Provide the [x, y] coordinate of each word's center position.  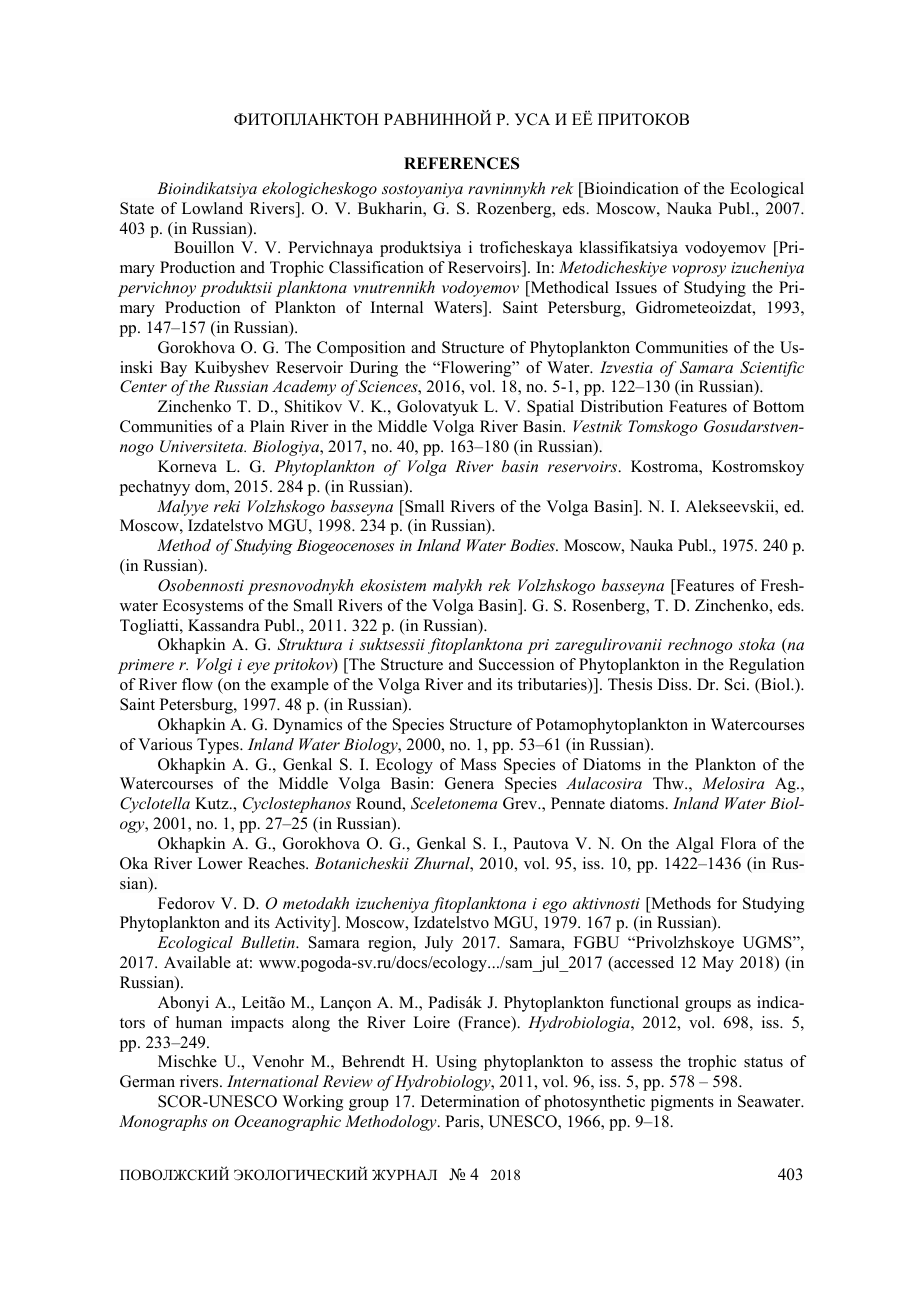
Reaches [277, 863]
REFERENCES [461, 163]
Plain [267, 426]
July [439, 944]
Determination [470, 1101]
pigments [682, 1103]
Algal [695, 845]
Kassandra [223, 625]
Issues [636, 287]
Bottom [778, 406]
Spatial [550, 408]
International [273, 1081]
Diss [674, 684]
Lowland [212, 208]
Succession [516, 664]
